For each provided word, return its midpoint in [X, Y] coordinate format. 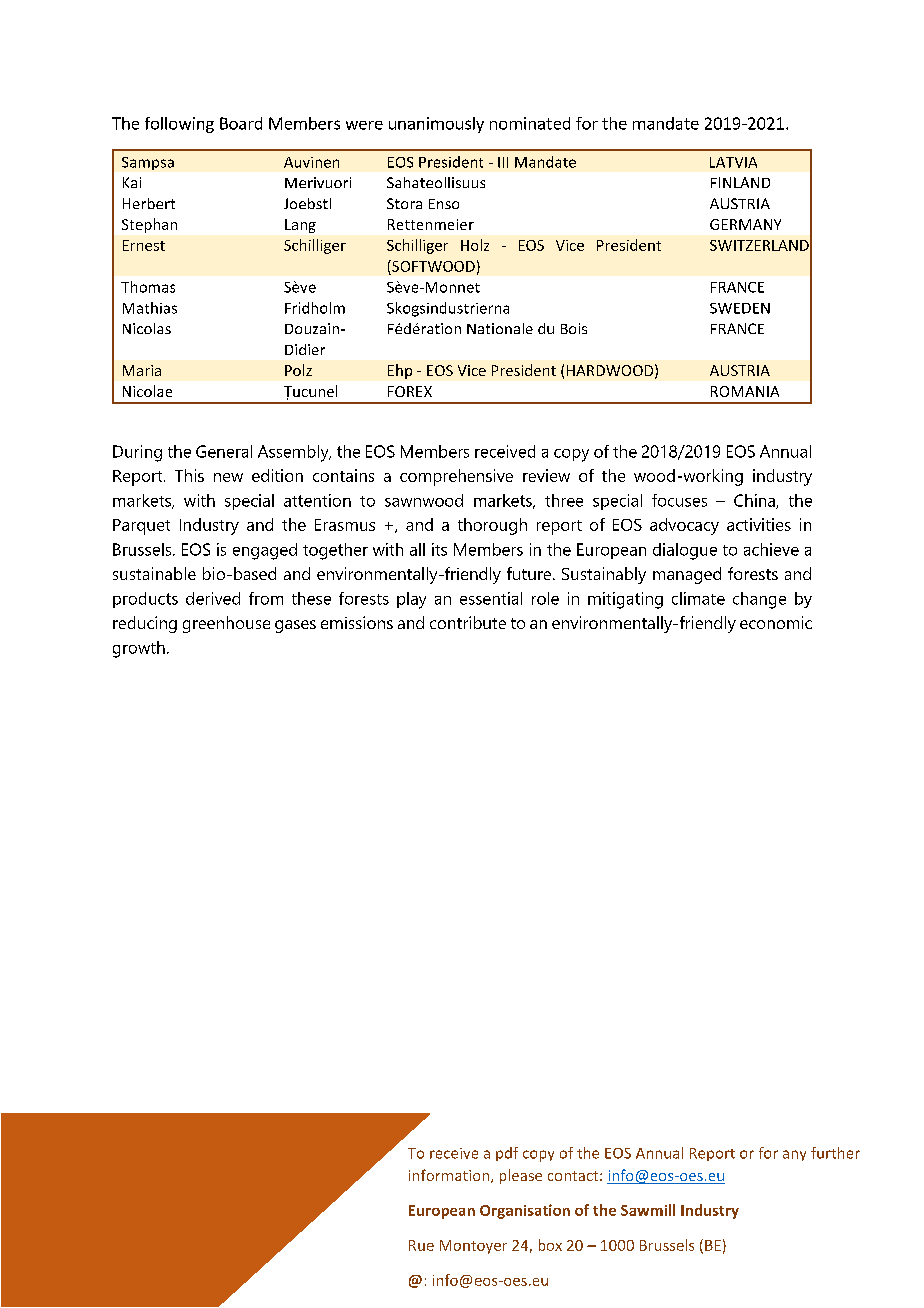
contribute [468, 622]
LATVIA [733, 162]
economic [776, 622]
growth [139, 649]
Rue [421, 1245]
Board [241, 123]
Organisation [525, 1211]
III [503, 162]
